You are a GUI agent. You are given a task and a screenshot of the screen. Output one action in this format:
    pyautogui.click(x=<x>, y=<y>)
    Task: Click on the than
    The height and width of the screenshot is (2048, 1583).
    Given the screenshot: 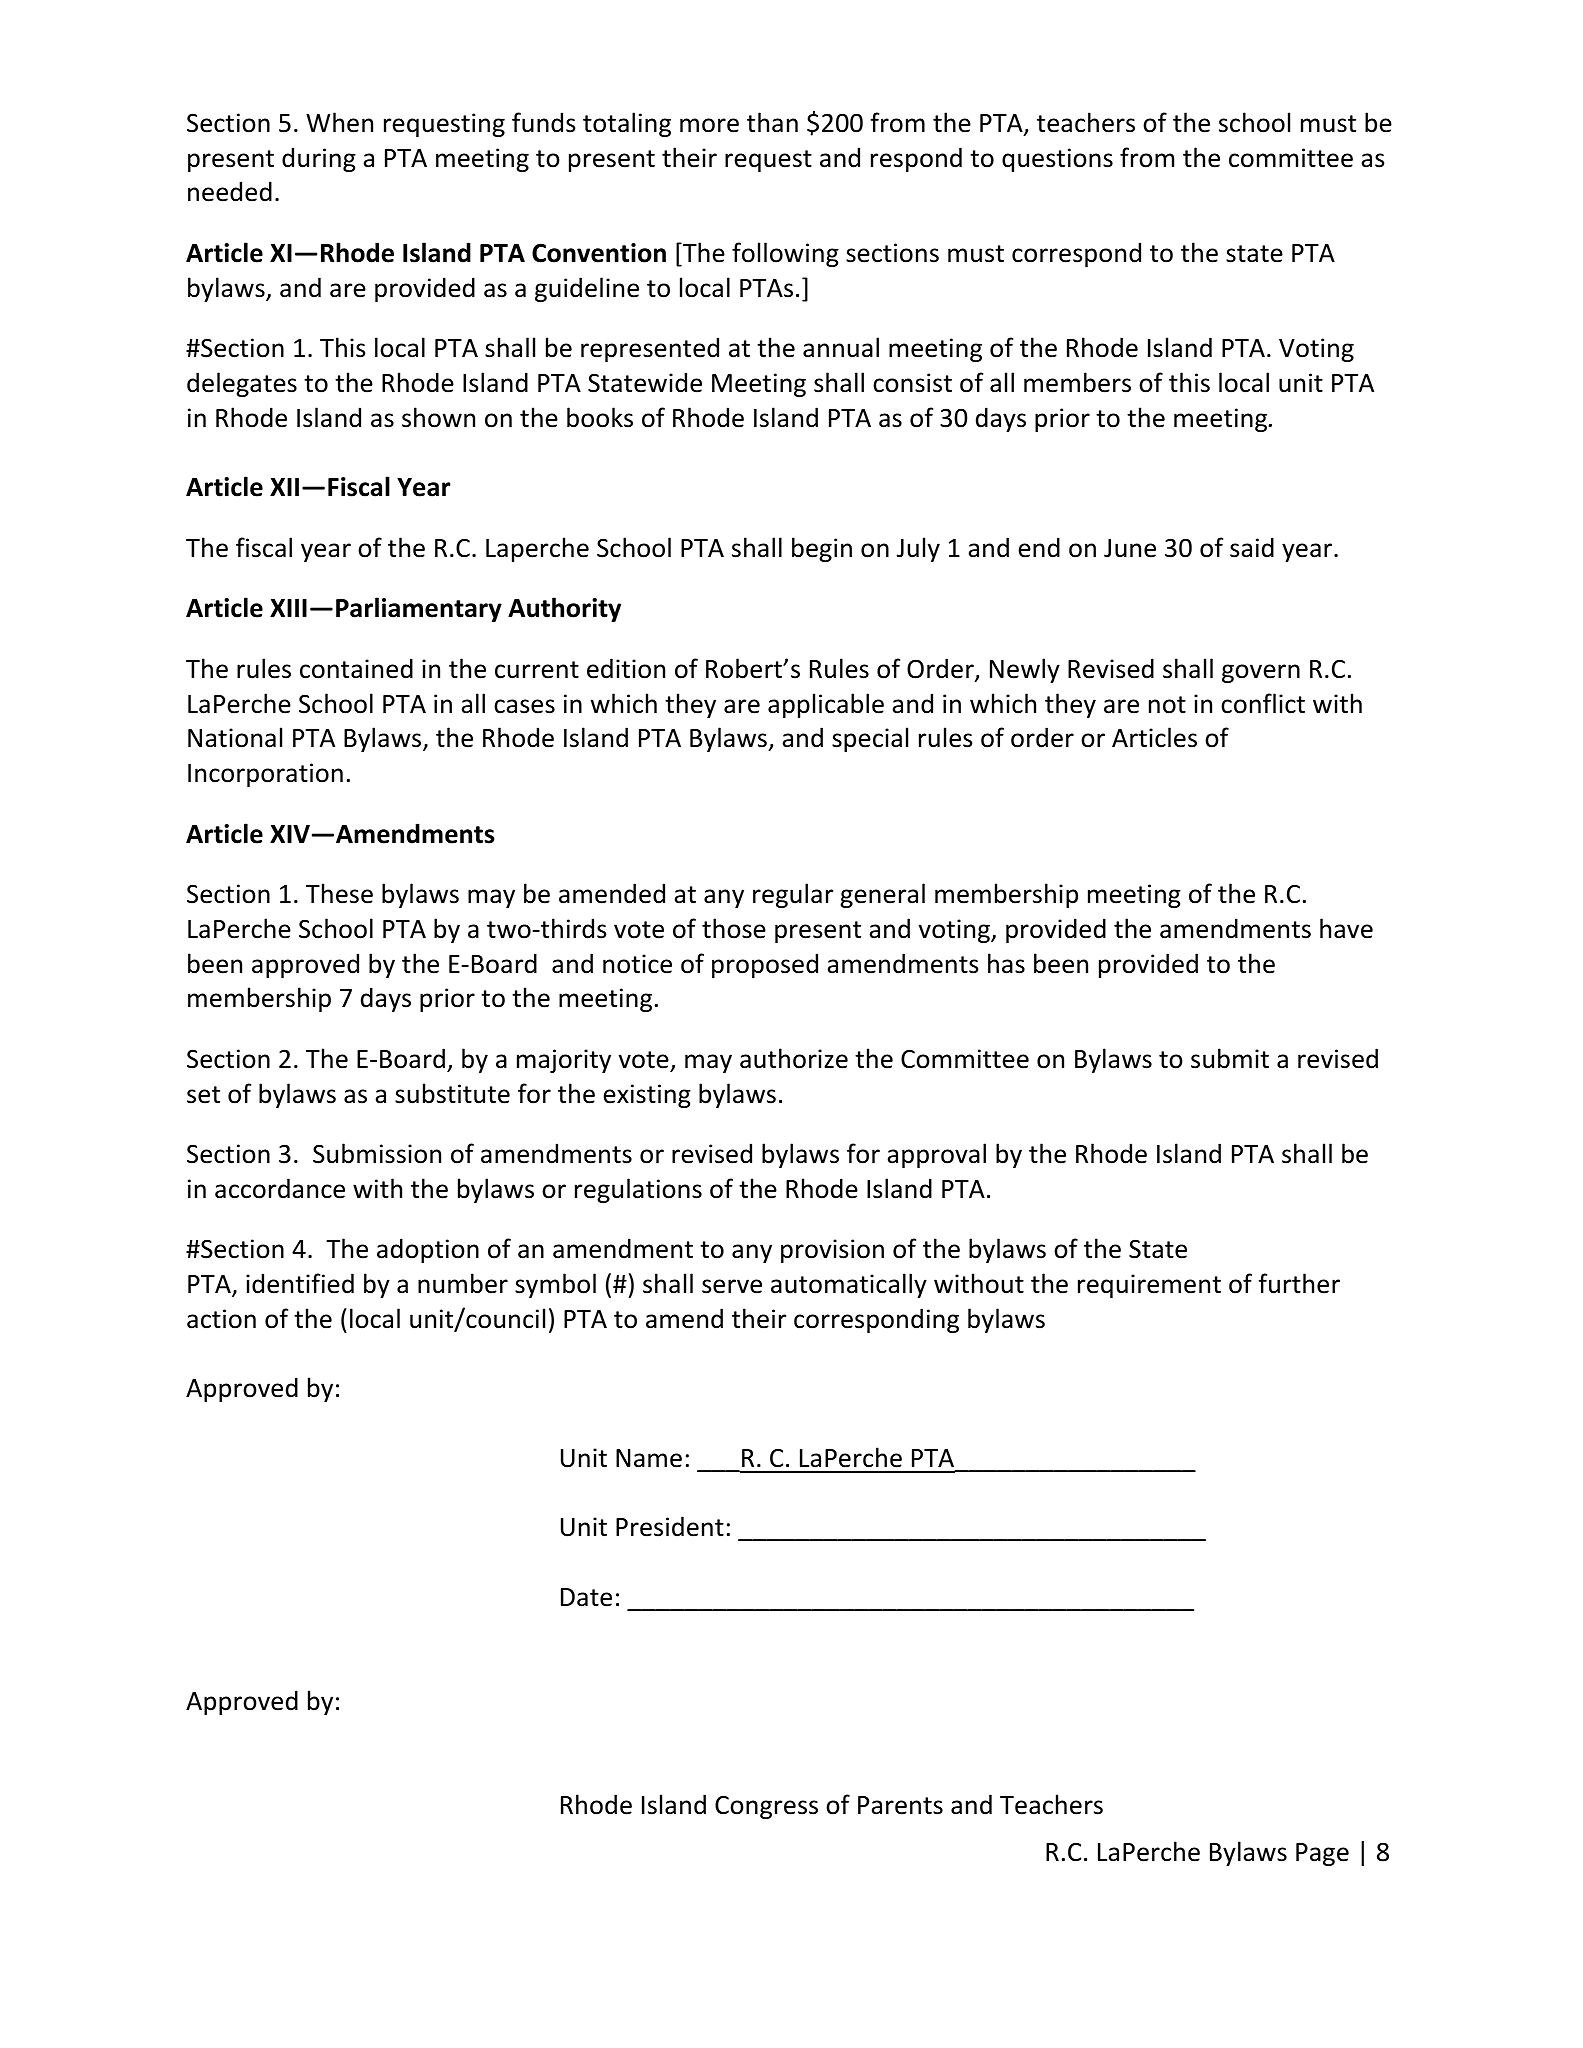 What is the action you would take?
    pyautogui.click(x=772, y=122)
